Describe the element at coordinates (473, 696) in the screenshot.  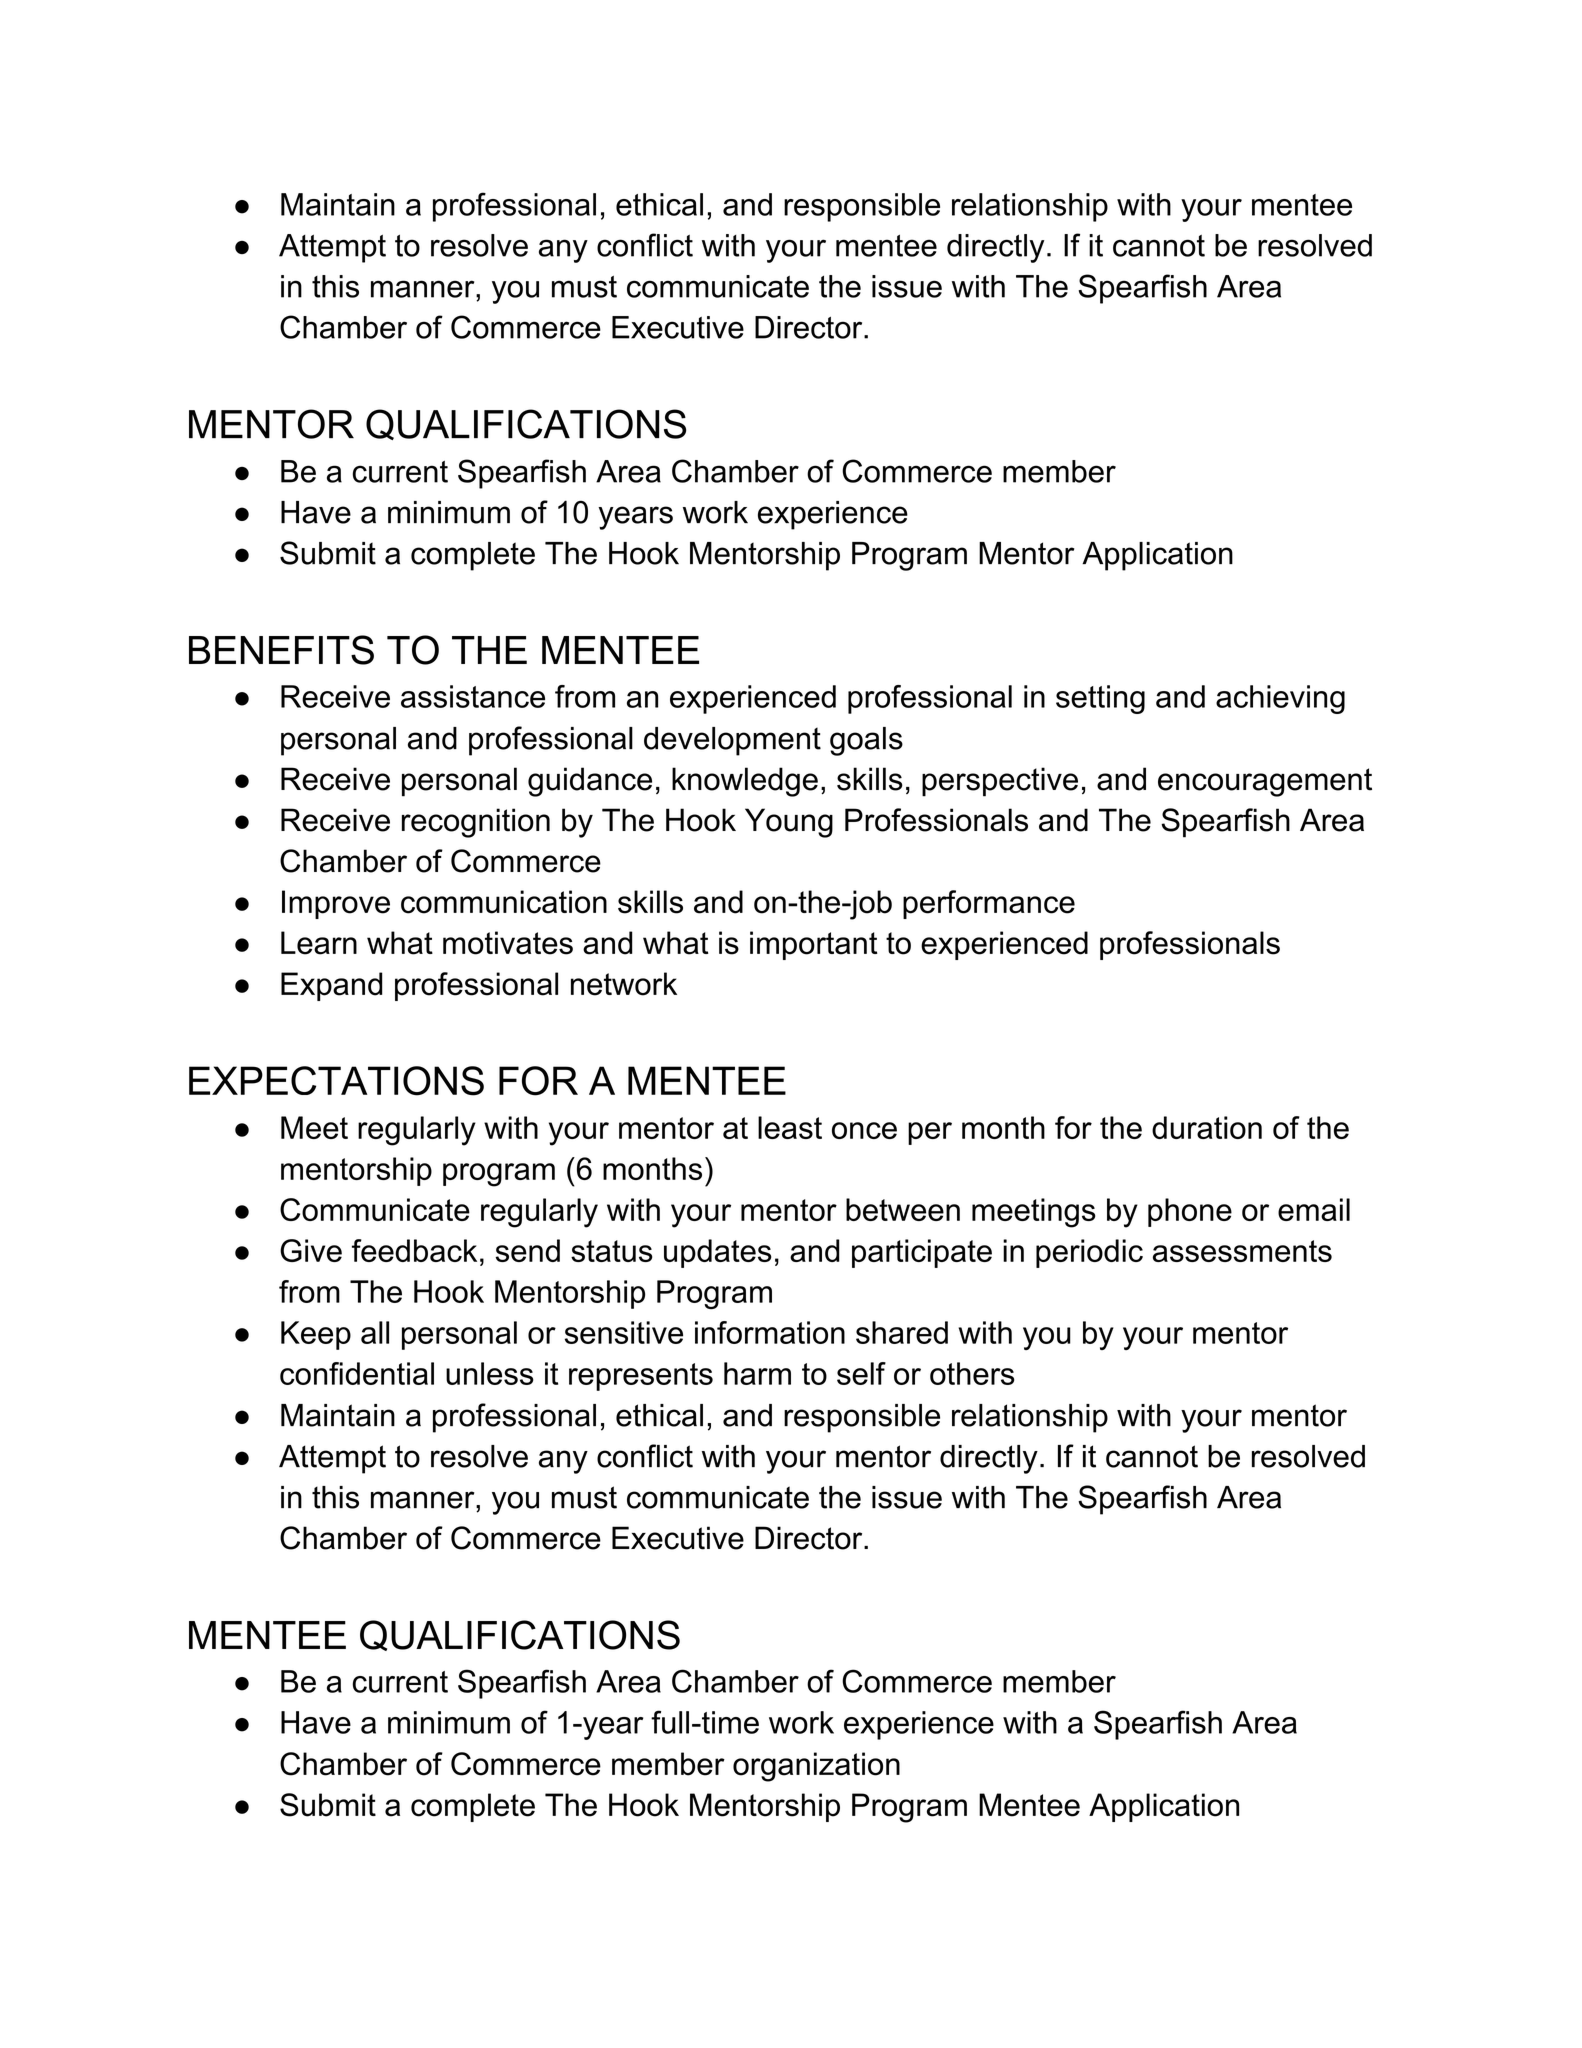
I see `assistance` at that location.
